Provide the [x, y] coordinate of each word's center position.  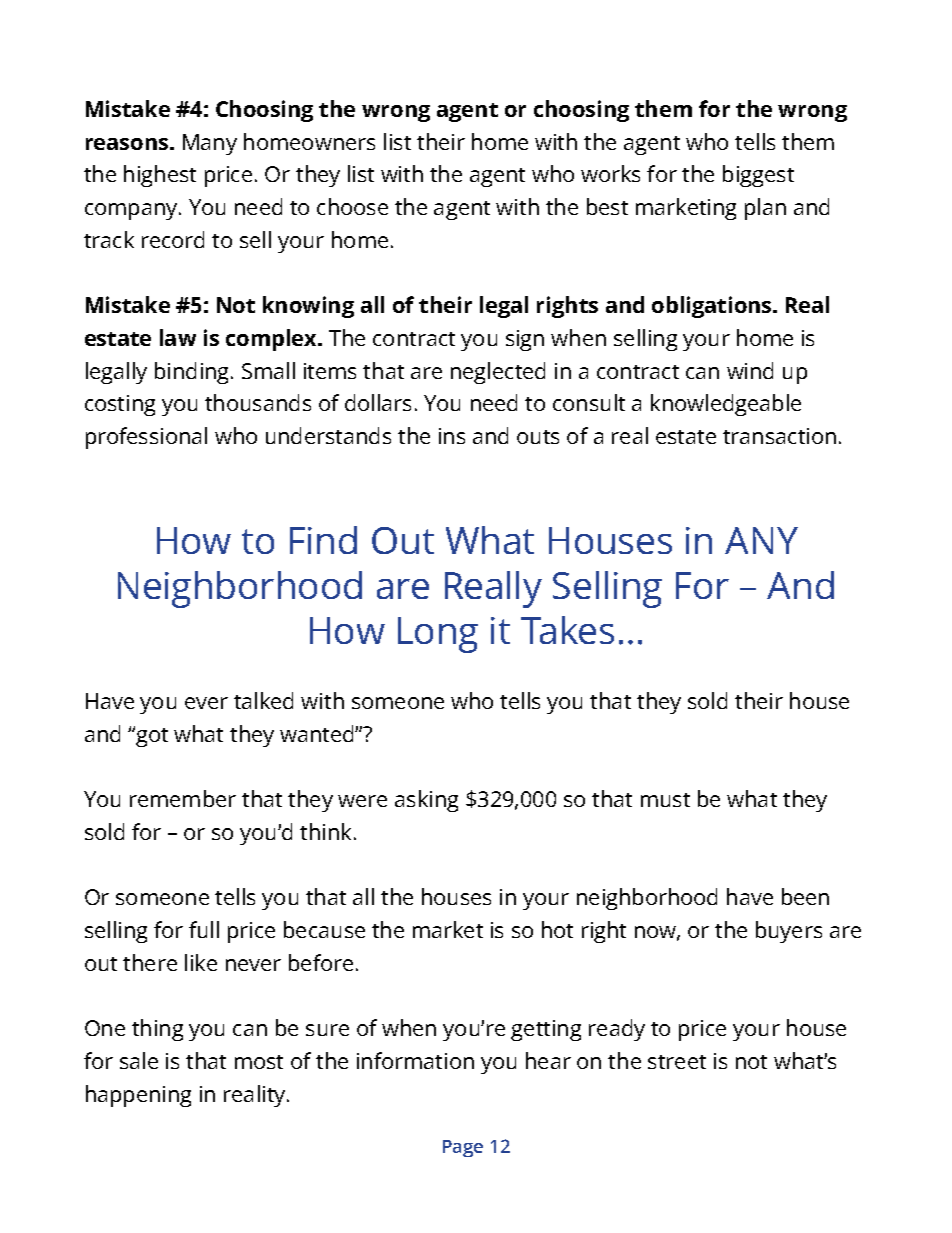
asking [426, 801]
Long [438, 635]
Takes [567, 630]
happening [138, 1096]
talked [263, 700]
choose [352, 206]
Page [463, 1148]
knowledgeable [726, 405]
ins [452, 436]
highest [160, 176]
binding [193, 373]
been [805, 896]
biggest [758, 176]
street [677, 1062]
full [204, 929]
